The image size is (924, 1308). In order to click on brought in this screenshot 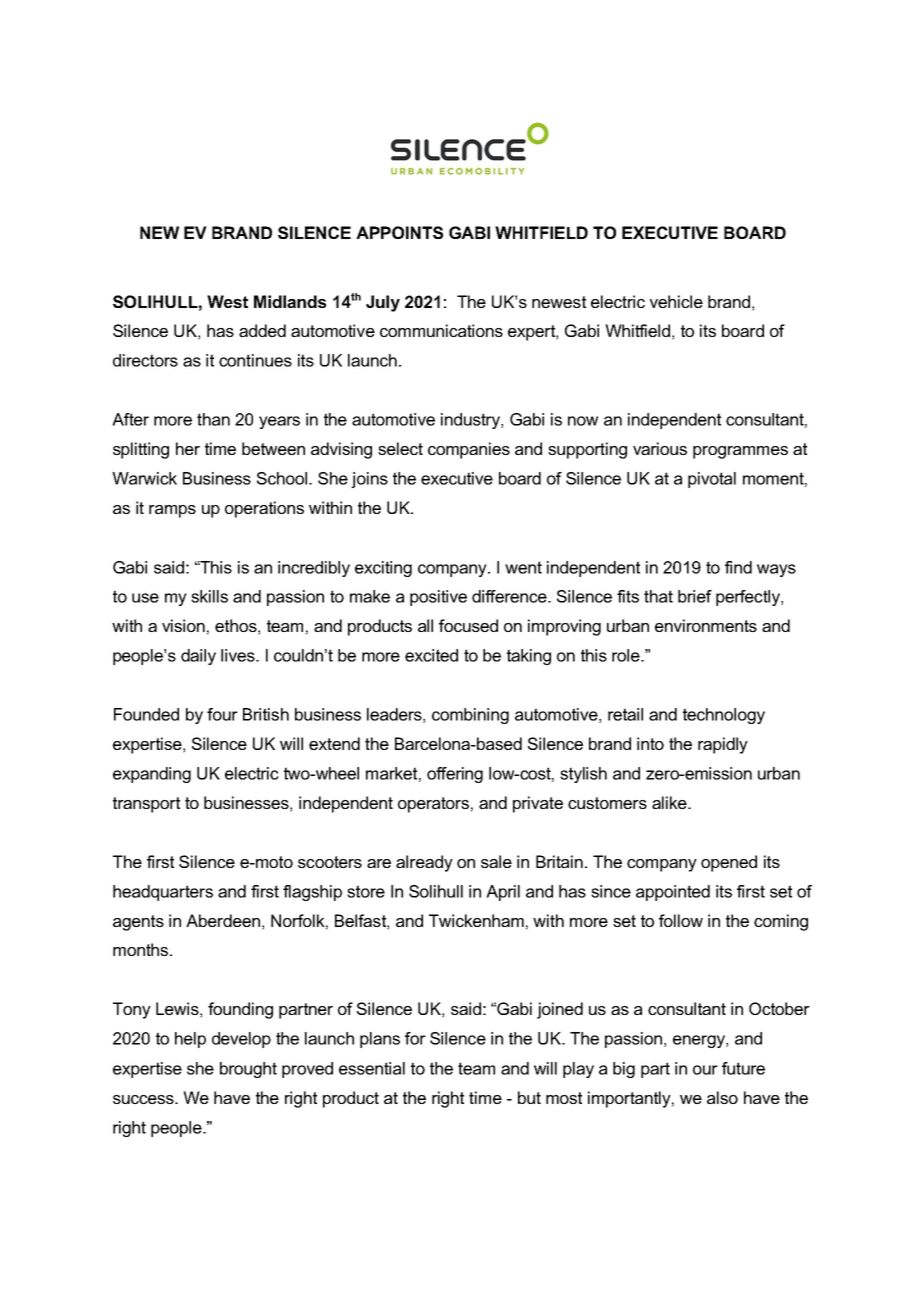, I will do `click(248, 1070)`.
